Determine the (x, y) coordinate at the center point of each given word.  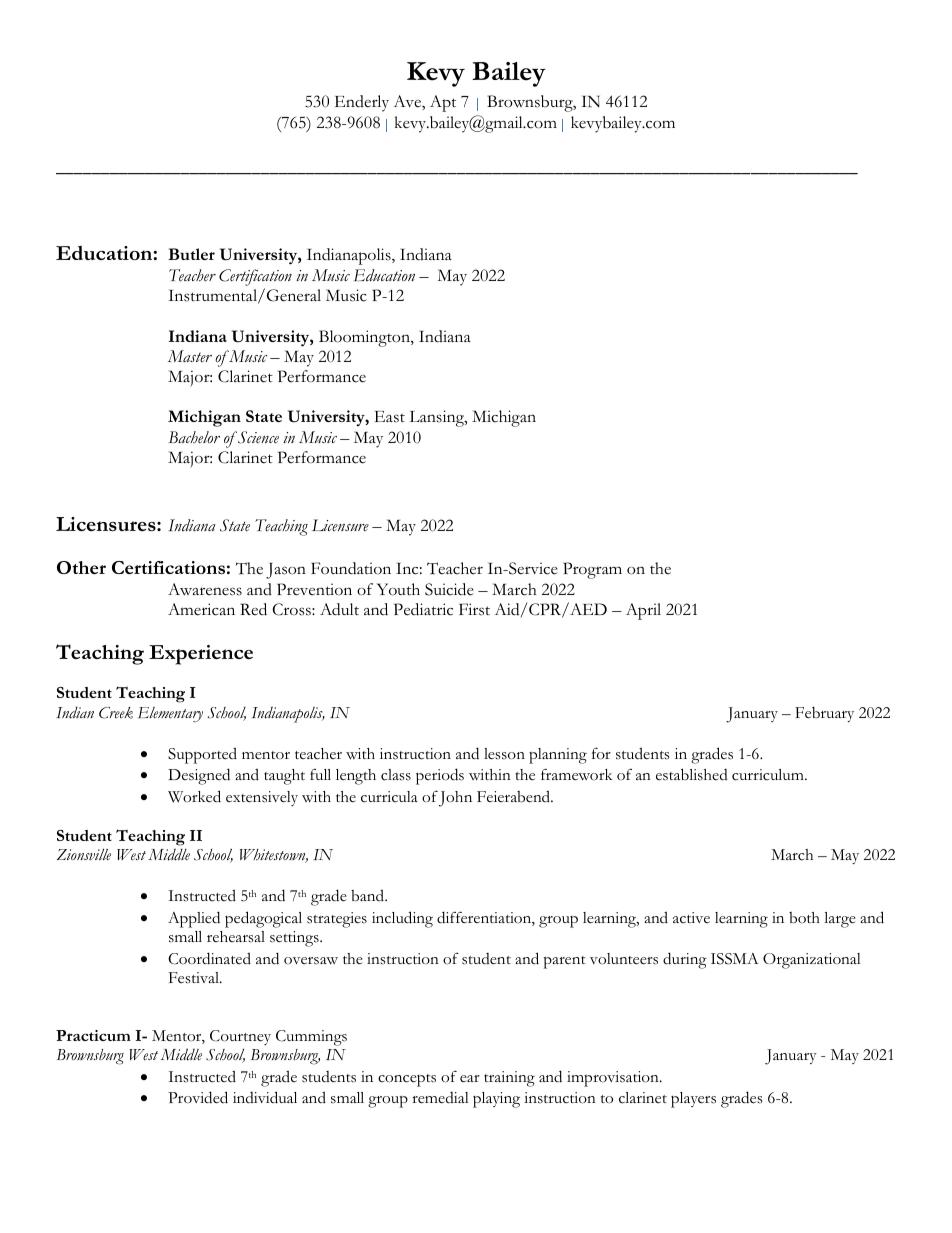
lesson (504, 754)
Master (190, 356)
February (824, 714)
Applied (194, 919)
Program (592, 570)
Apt (443, 103)
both (804, 918)
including (402, 919)
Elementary (170, 714)
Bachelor (194, 437)
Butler (191, 254)
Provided (198, 1097)
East (389, 417)
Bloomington (365, 338)
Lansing (438, 418)
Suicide (449, 589)
